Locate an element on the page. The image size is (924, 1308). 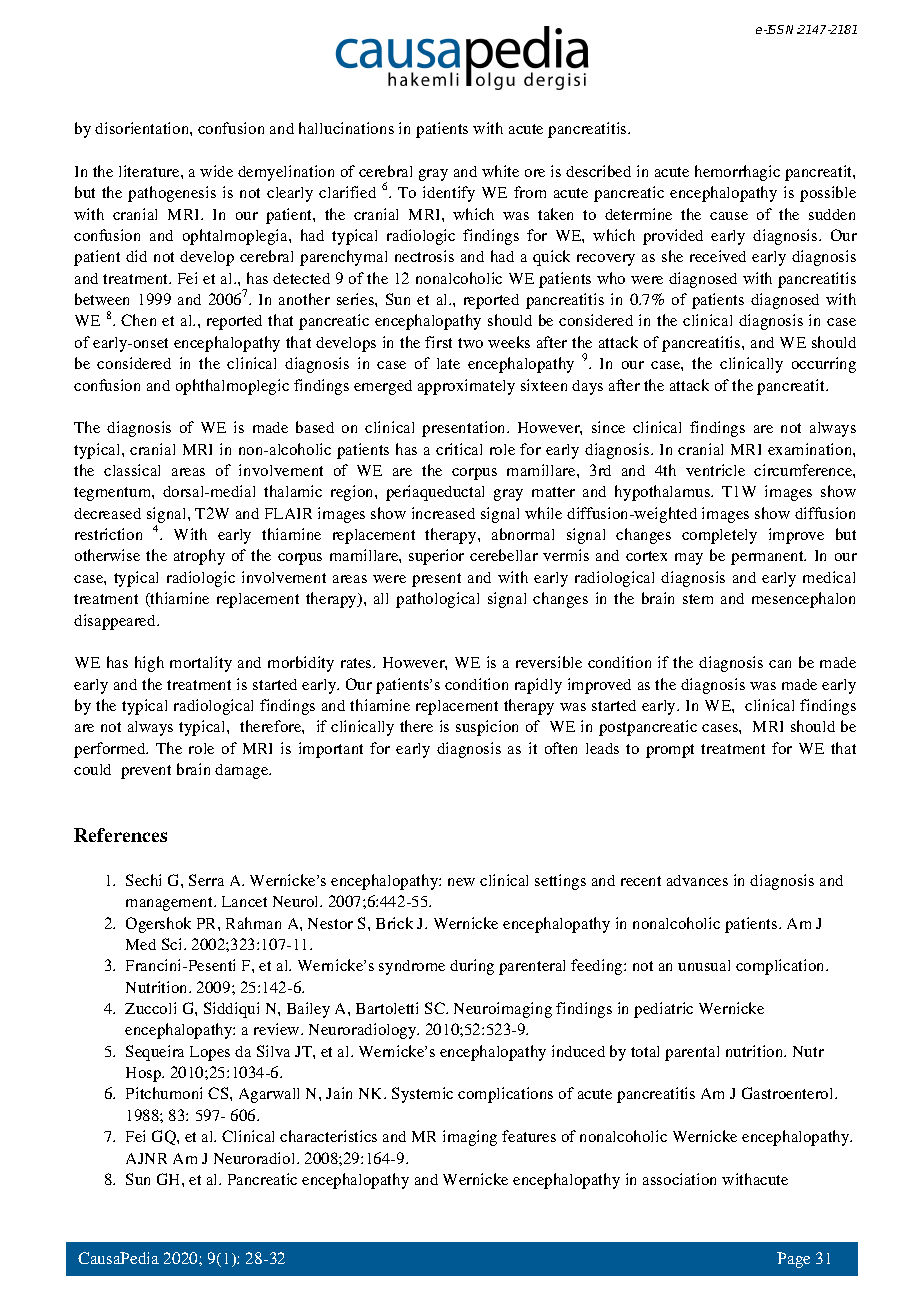
features is located at coordinates (529, 1136).
